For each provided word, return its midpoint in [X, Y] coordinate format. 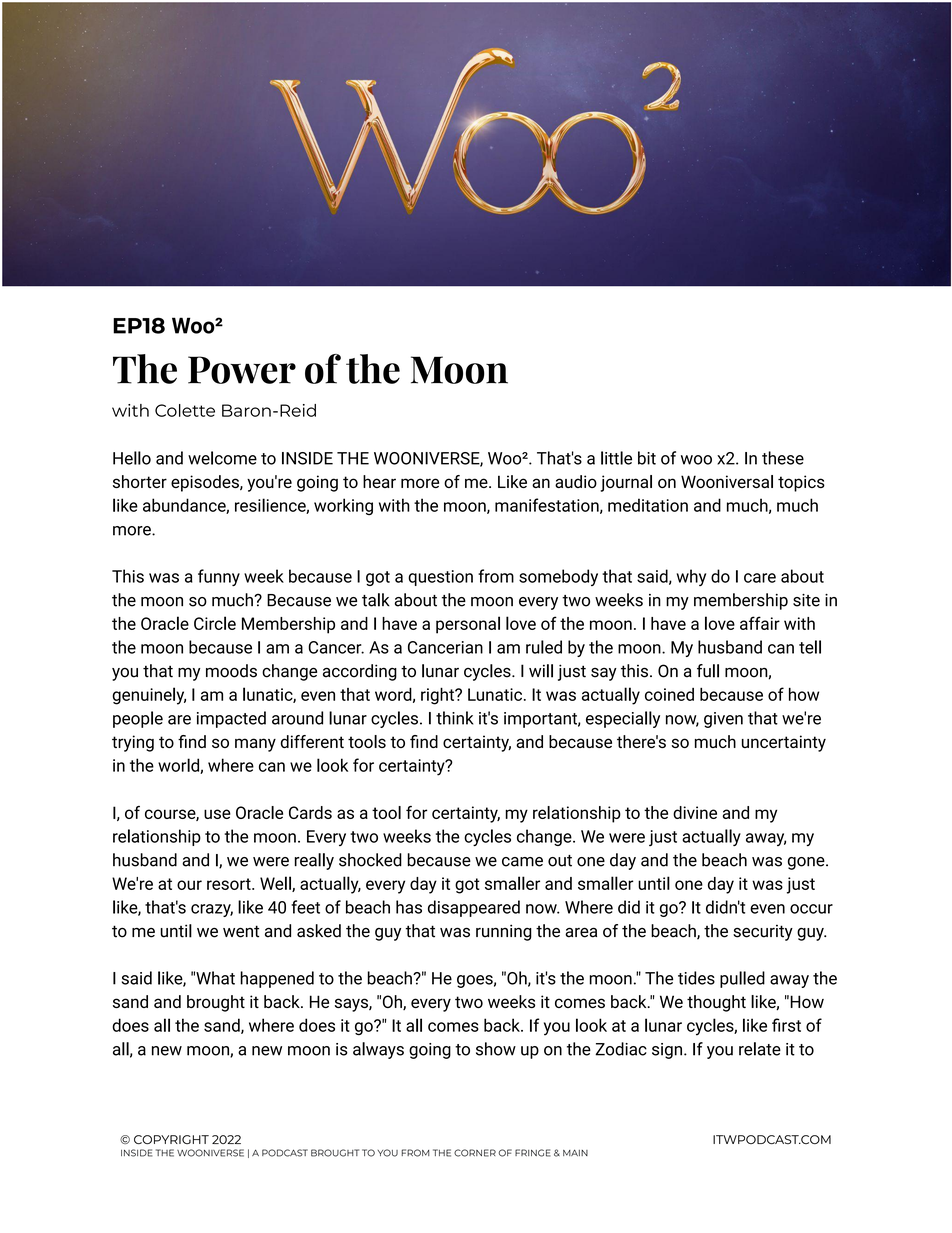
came [522, 862]
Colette [185, 410]
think [454, 718]
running [504, 932]
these [783, 458]
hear [379, 481]
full [708, 671]
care [760, 578]
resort [230, 884]
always [378, 1050]
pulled [742, 979]
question [440, 578]
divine [695, 812]
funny [219, 577]
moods [231, 671]
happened [277, 979]
